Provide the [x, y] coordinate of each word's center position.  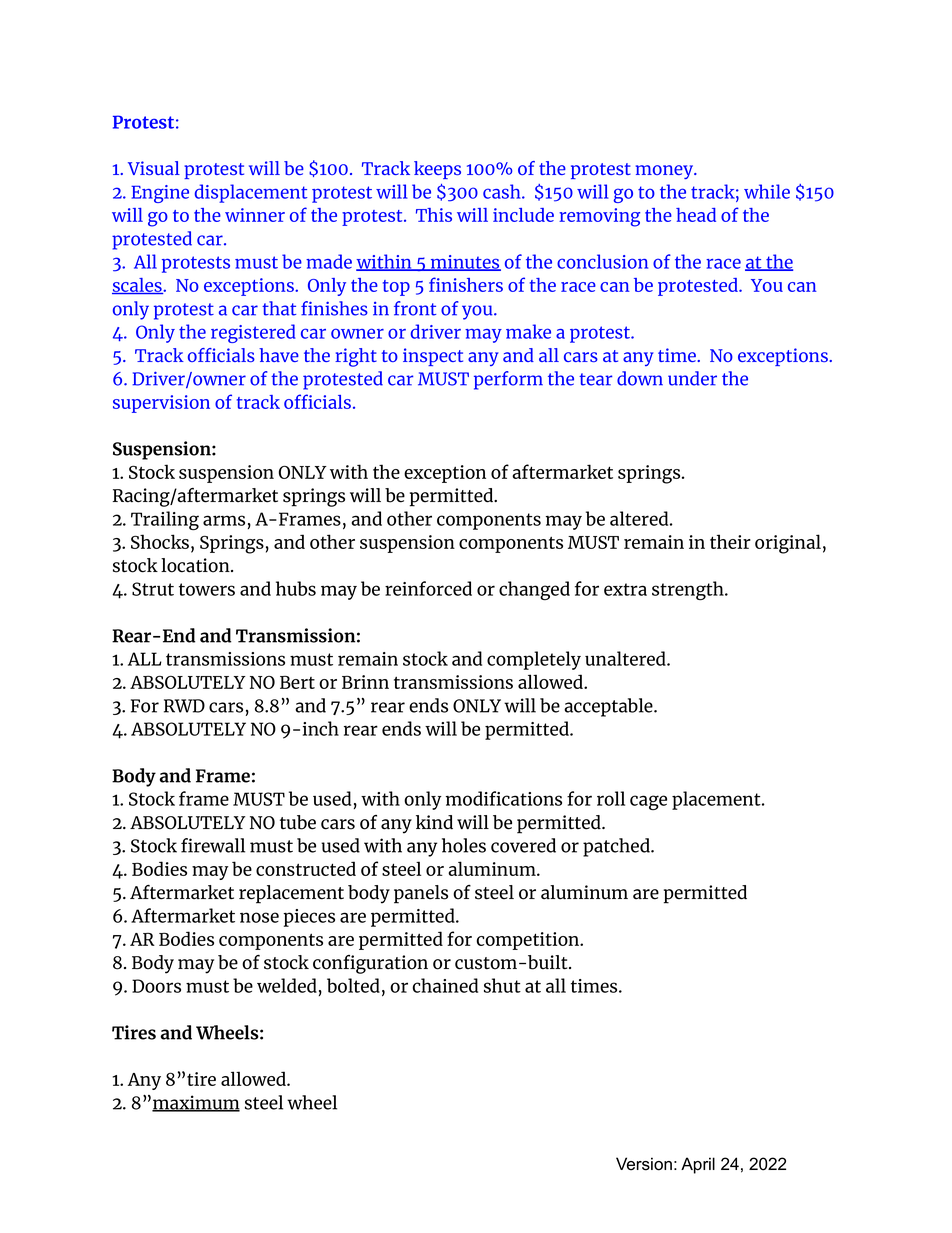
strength [689, 590]
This [434, 215]
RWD [184, 706]
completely [534, 660]
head [696, 215]
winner [255, 215]
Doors [156, 986]
